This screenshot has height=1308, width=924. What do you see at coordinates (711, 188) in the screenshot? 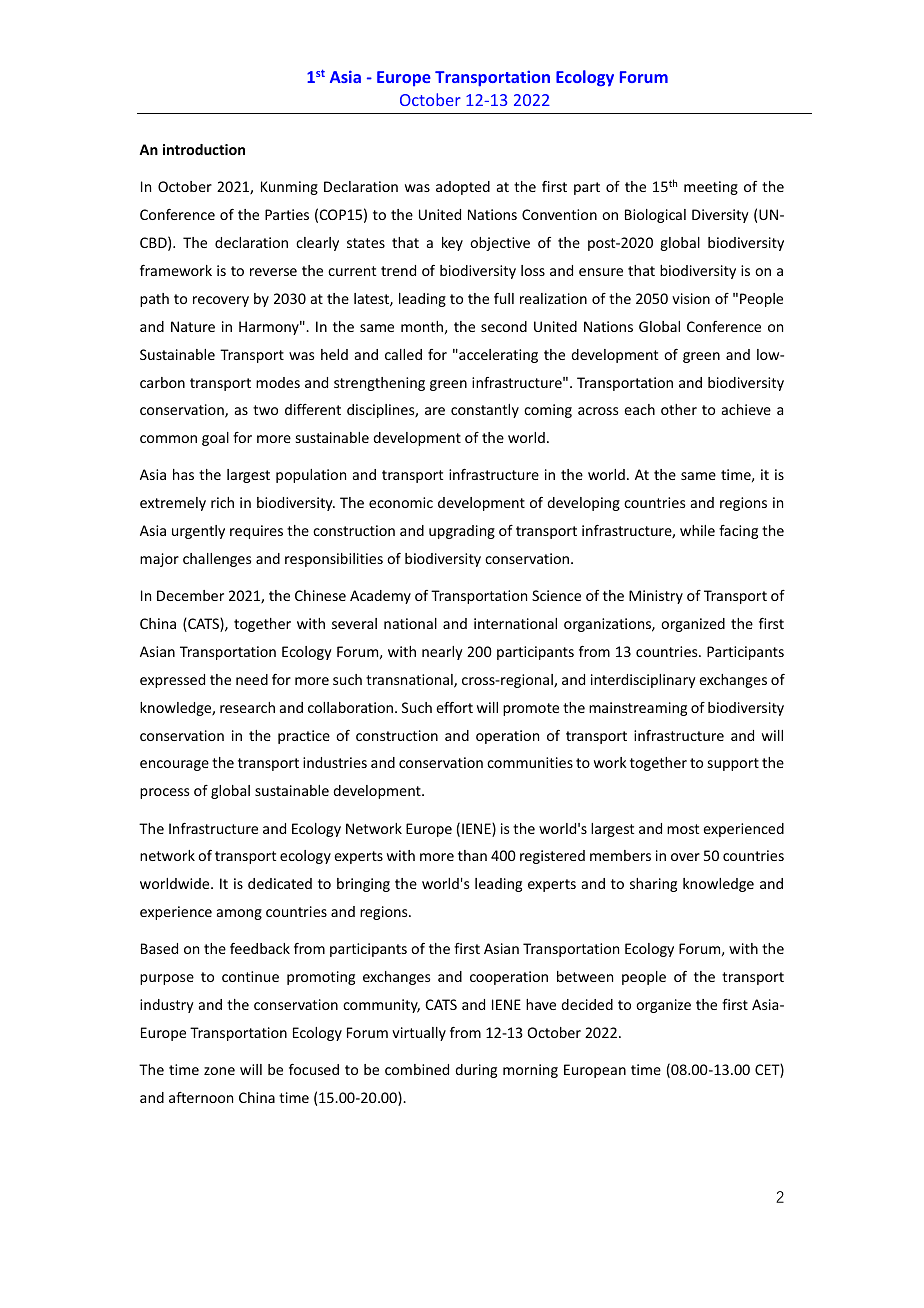
I see `meeting` at bounding box center [711, 188].
